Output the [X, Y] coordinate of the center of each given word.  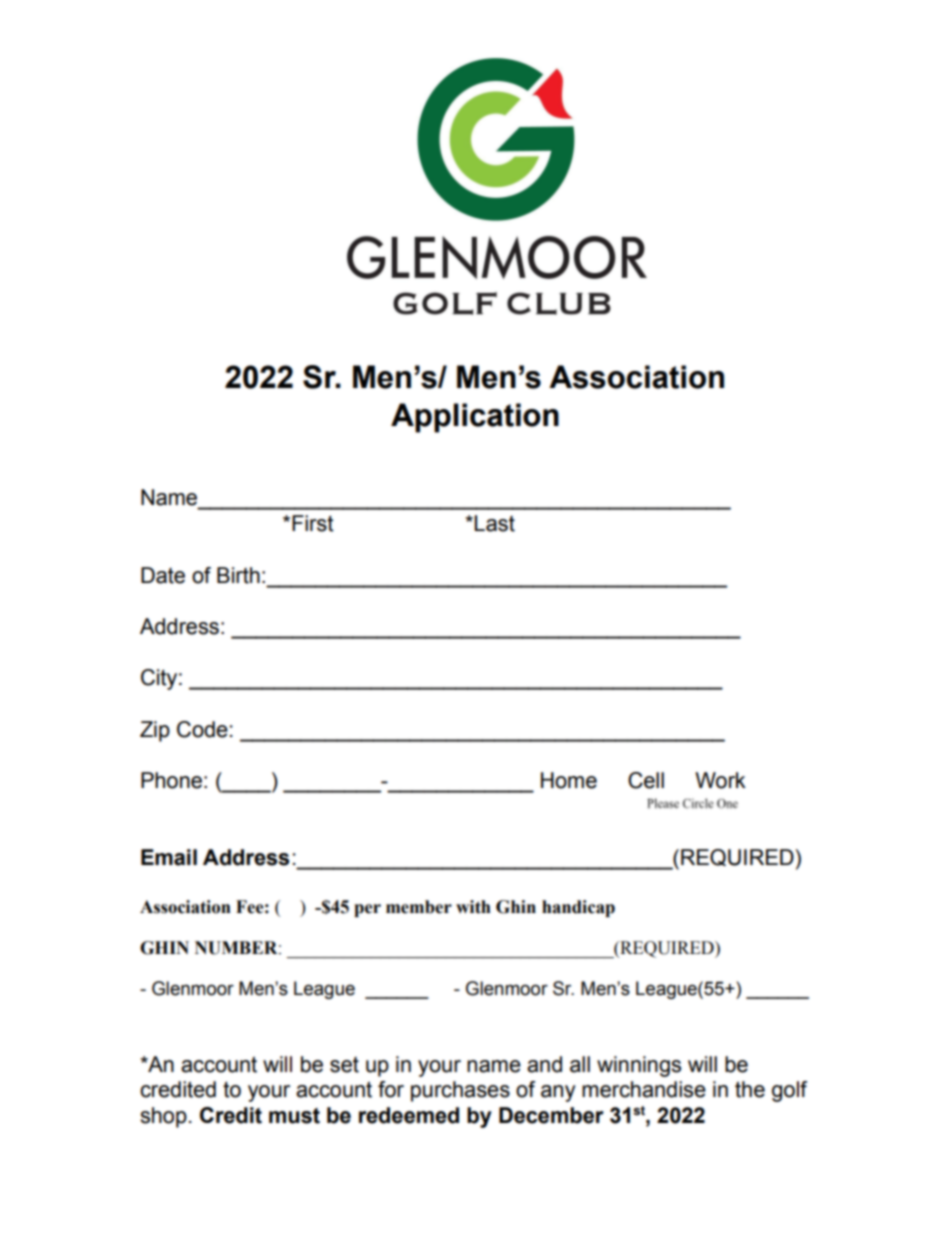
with [473, 907]
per [367, 910]
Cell [646, 780]
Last [495, 523]
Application [475, 418]
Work [720, 780]
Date [163, 575]
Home [569, 780]
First [313, 523]
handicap [578, 908]
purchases [460, 1091]
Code [202, 729]
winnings [639, 1066]
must [294, 1116]
